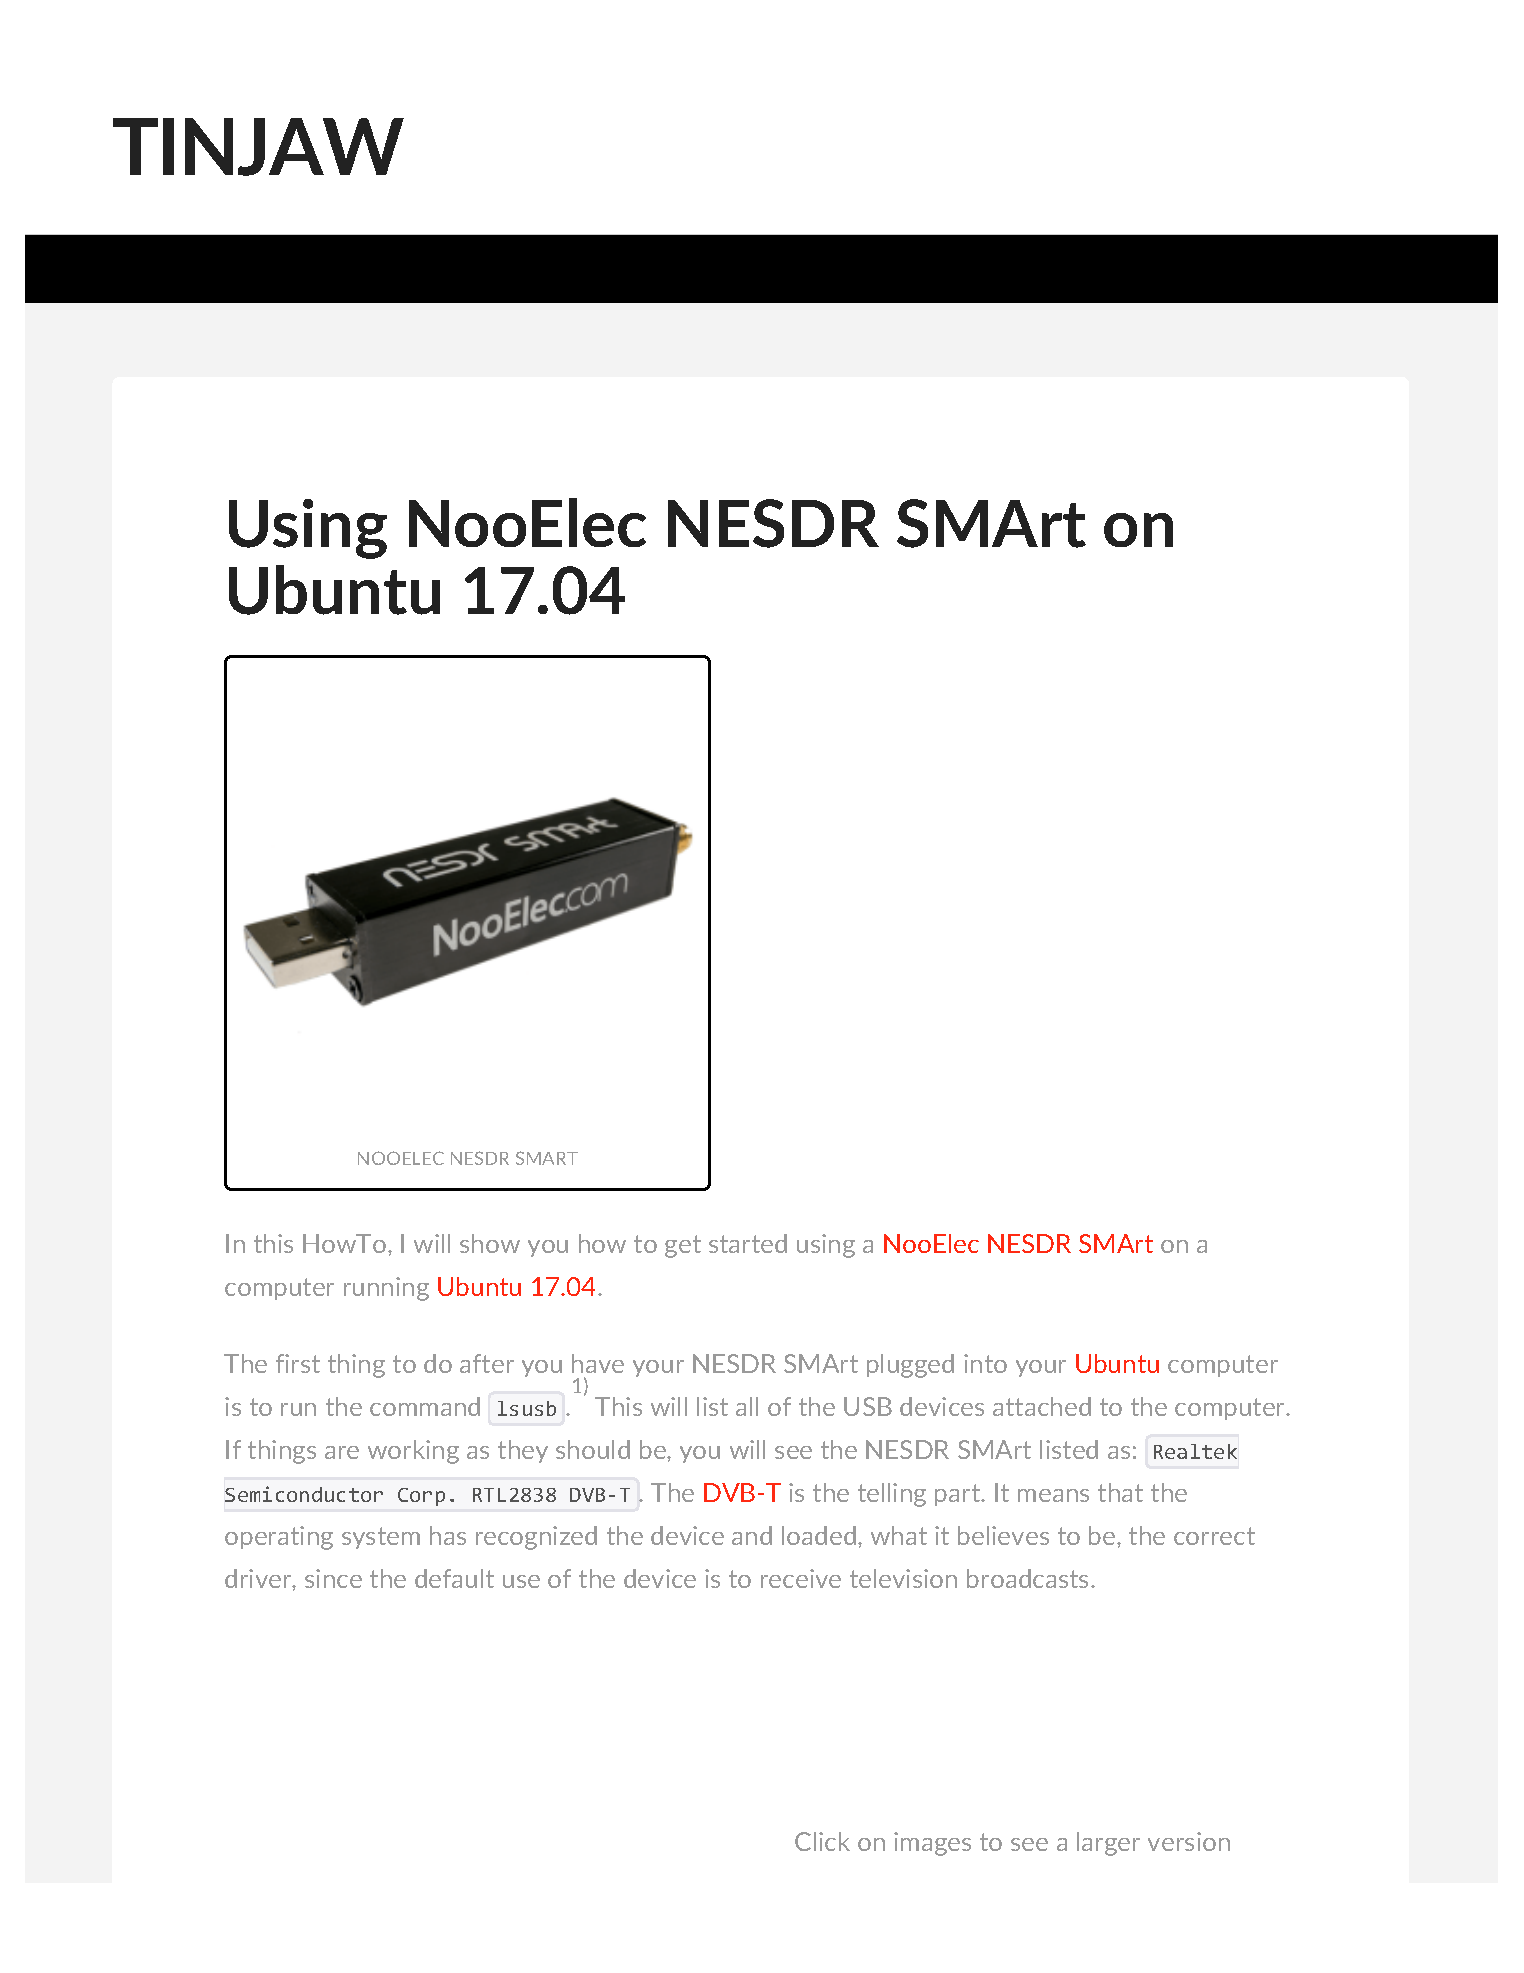 The width and height of the screenshot is (1524, 1973). Describe the element at coordinates (985, 1363) in the screenshot. I see `into` at that location.
